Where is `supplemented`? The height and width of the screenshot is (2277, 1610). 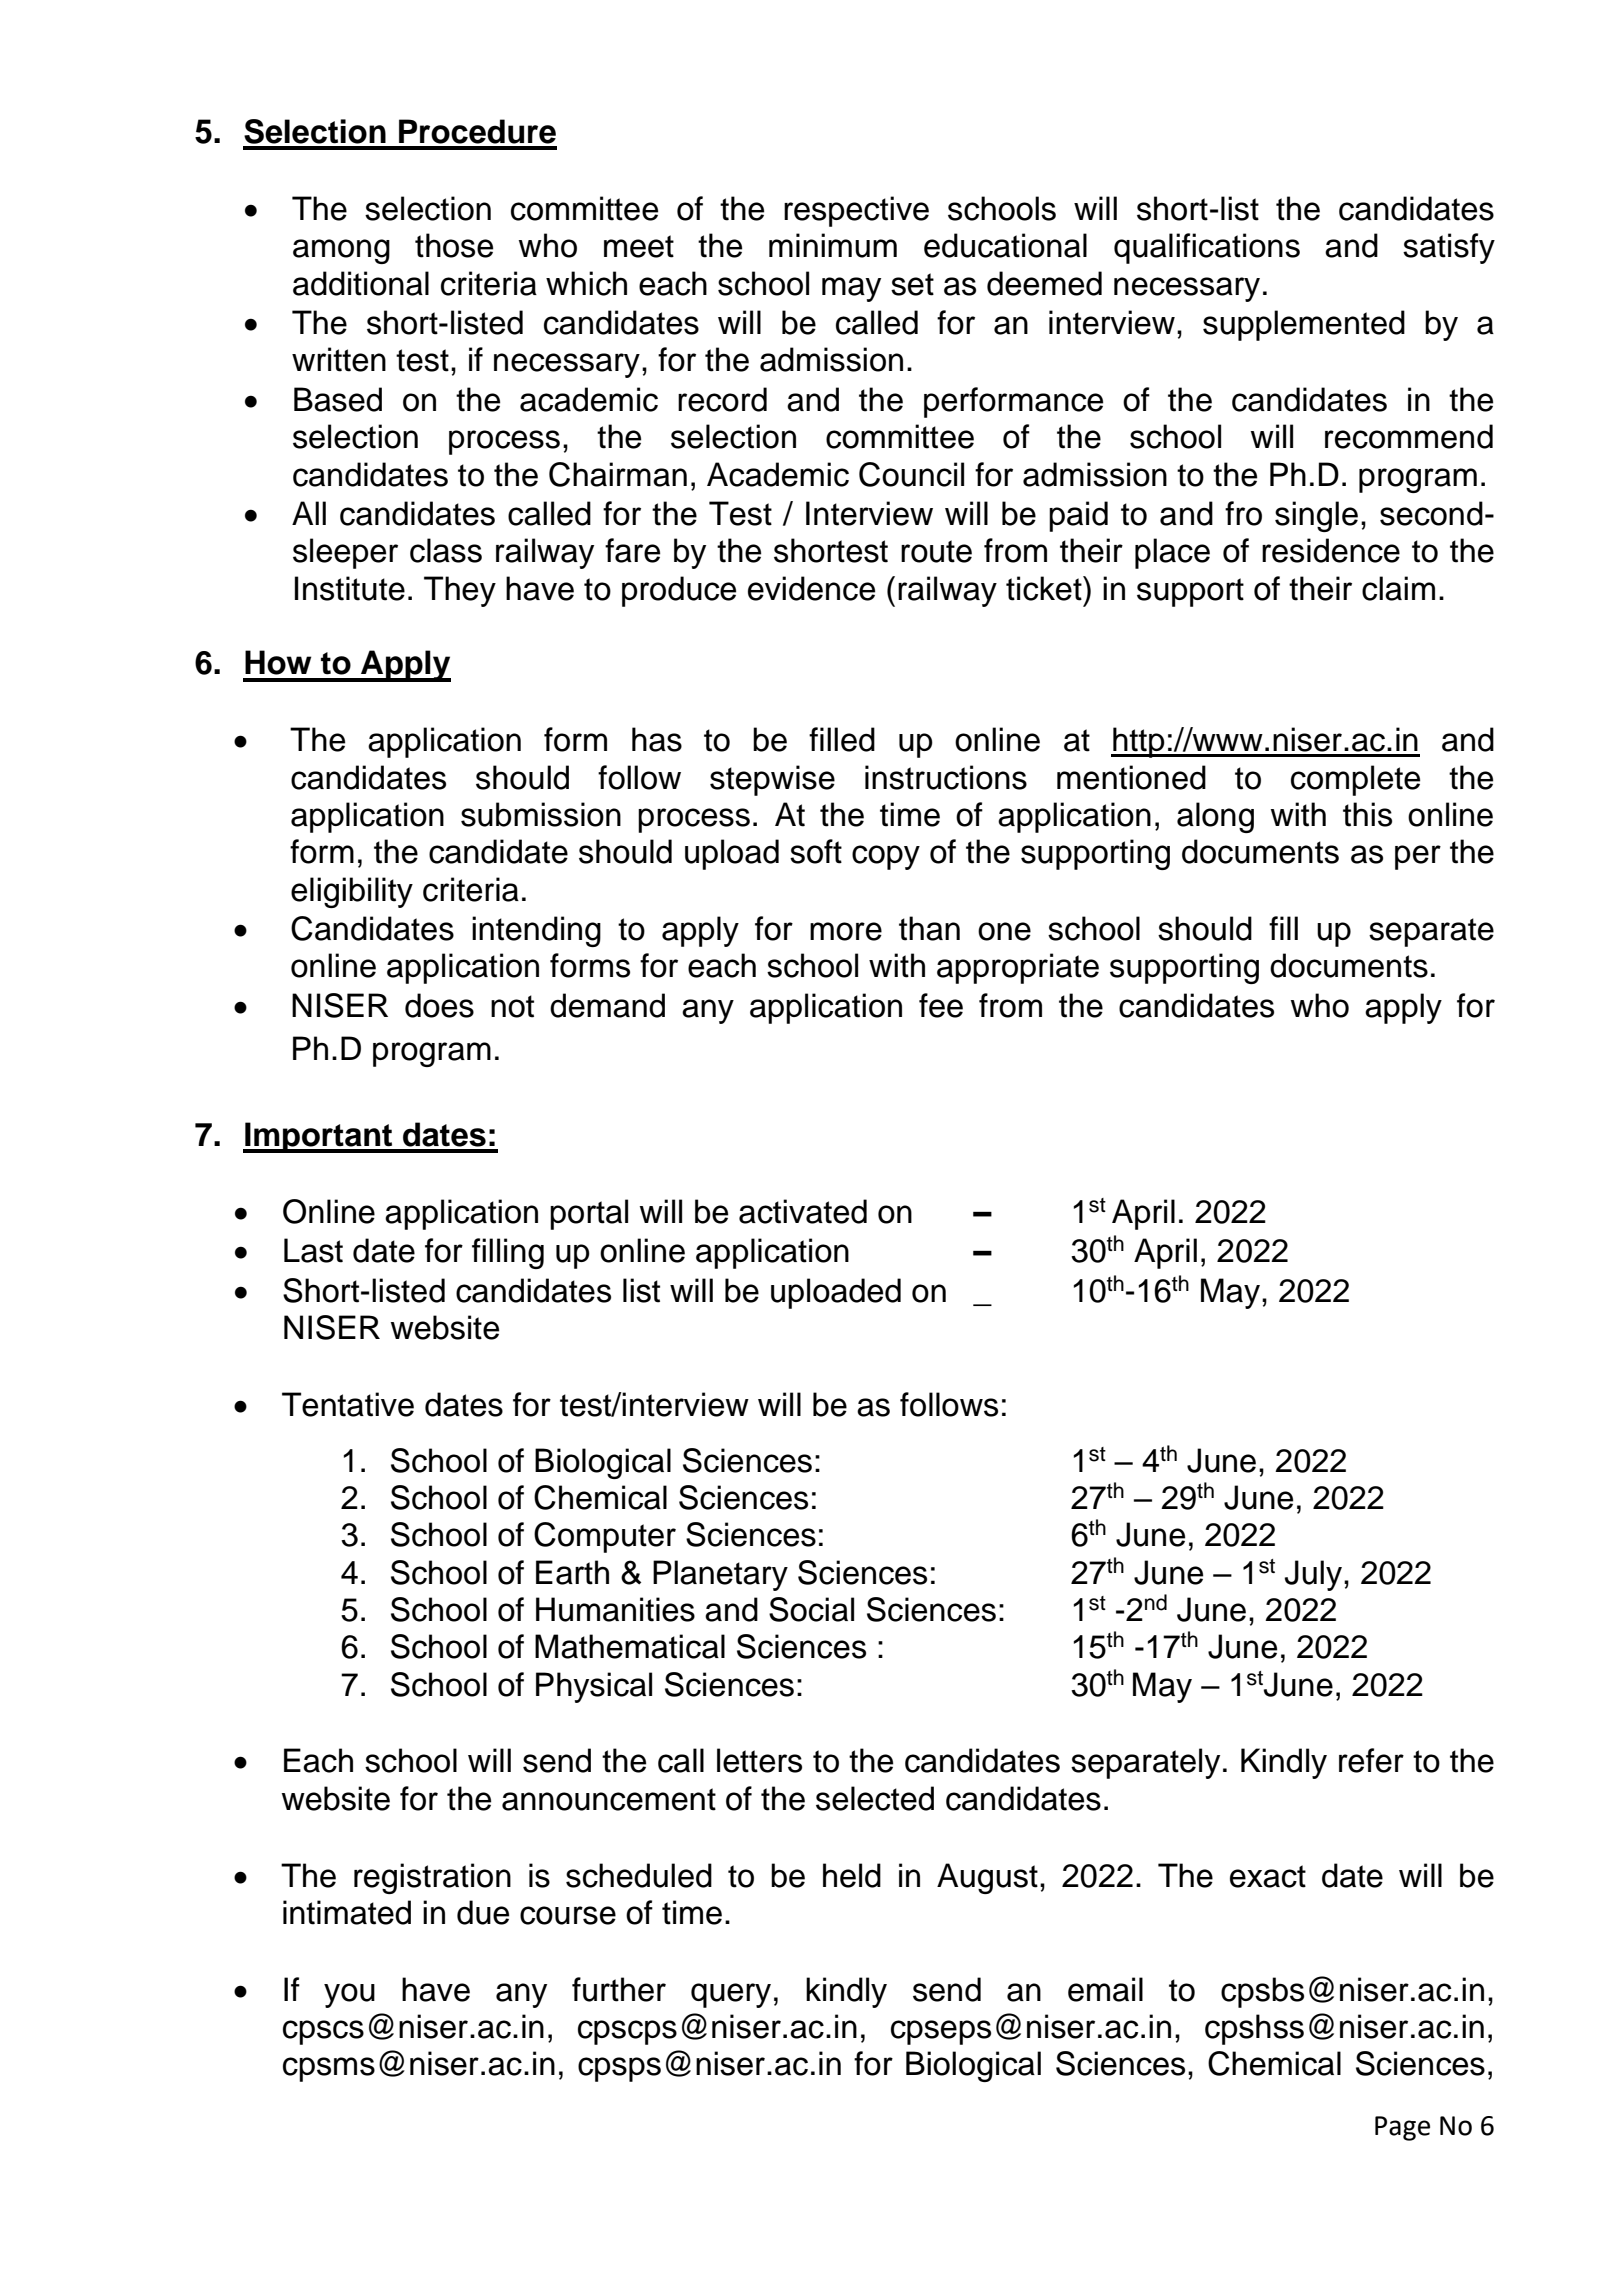
supplemented is located at coordinates (1304, 325).
